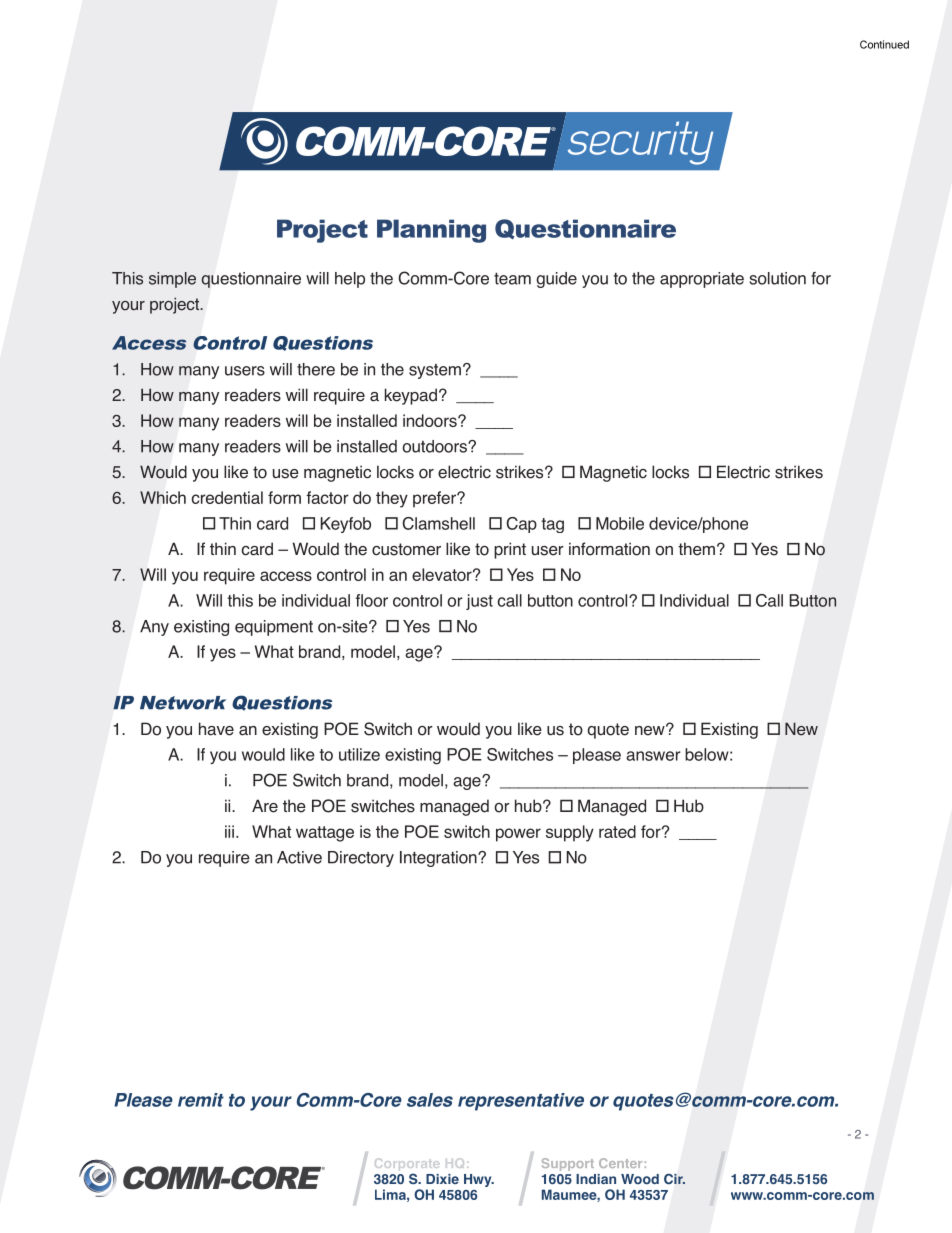 This document has width=952, height=1233. I want to click on Integration, so click(439, 859).
